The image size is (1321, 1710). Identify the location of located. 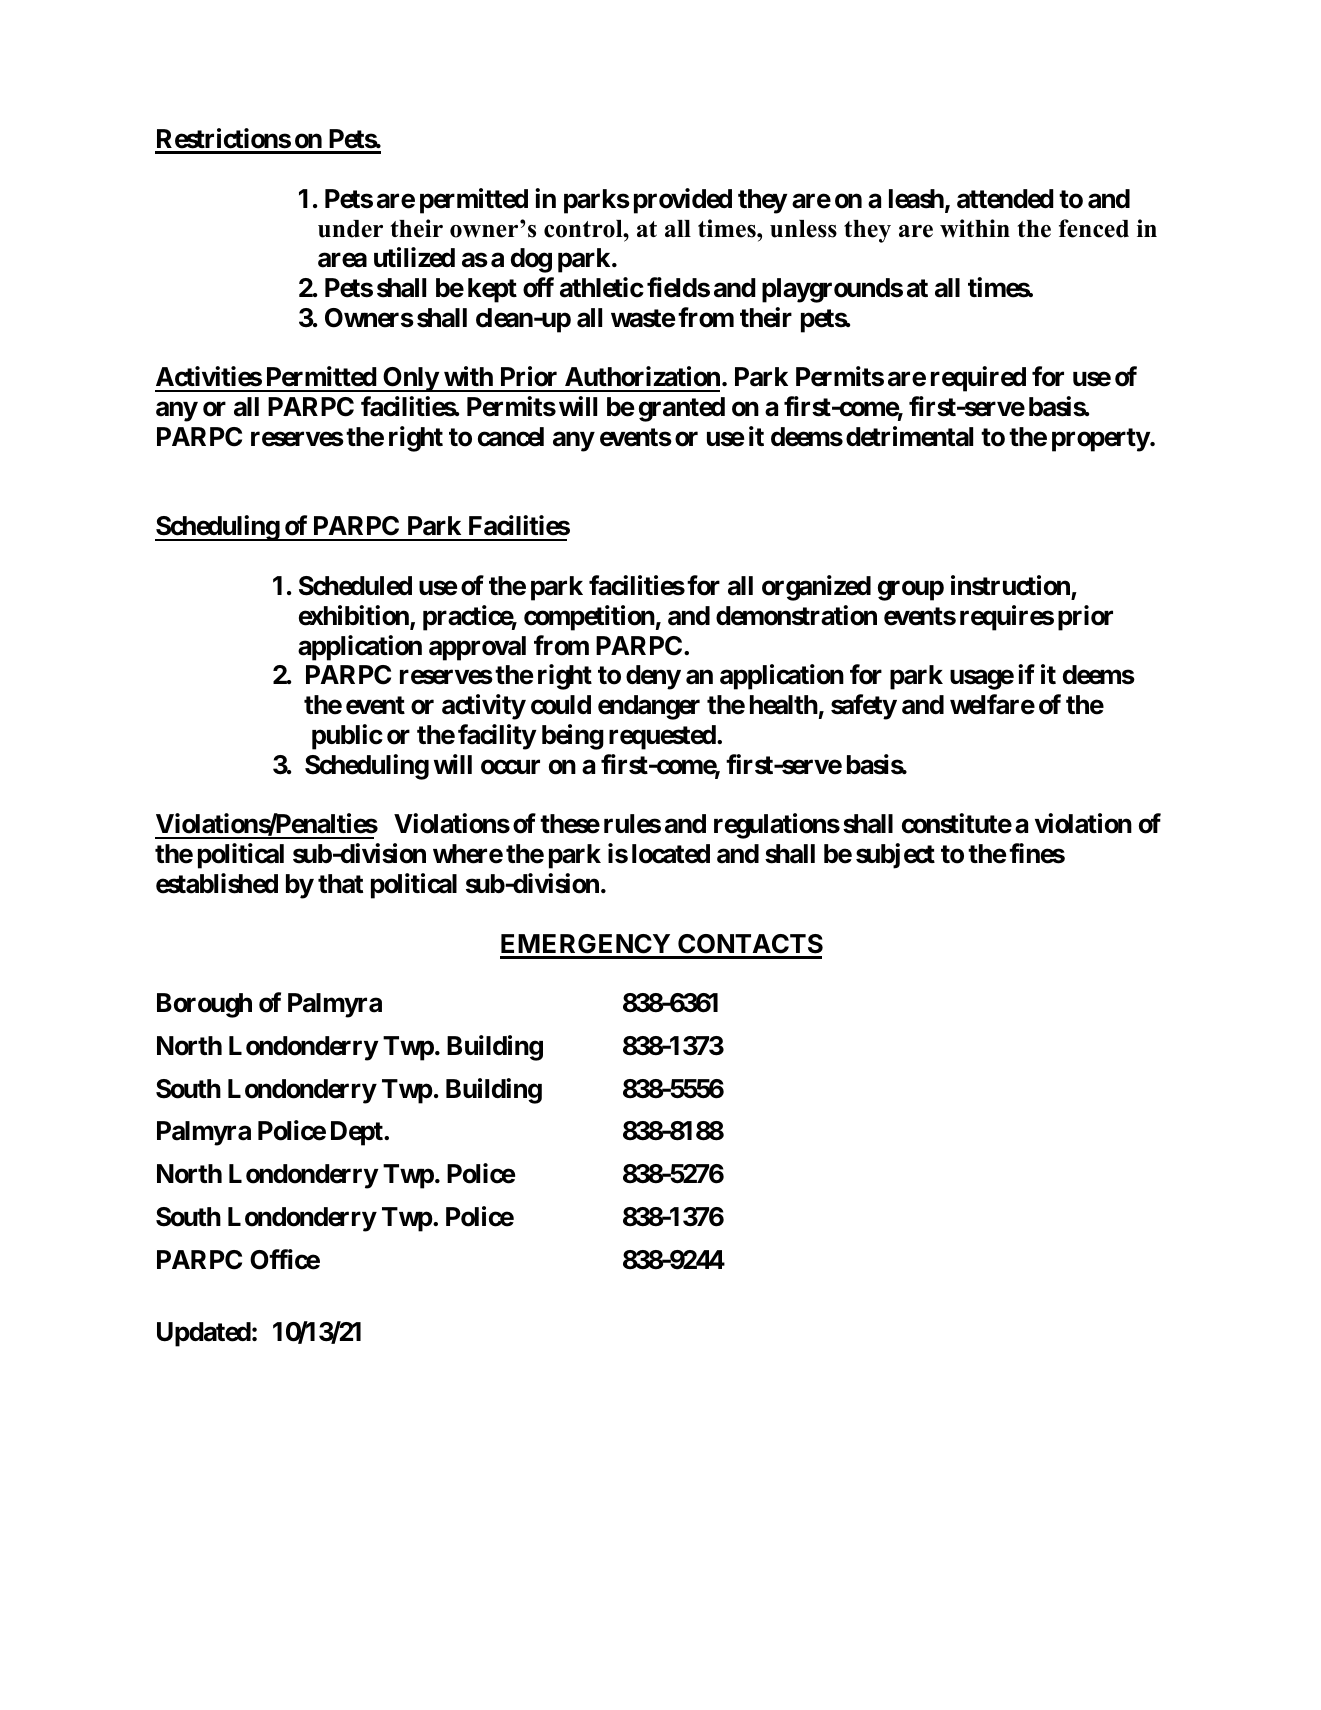
(671, 854).
